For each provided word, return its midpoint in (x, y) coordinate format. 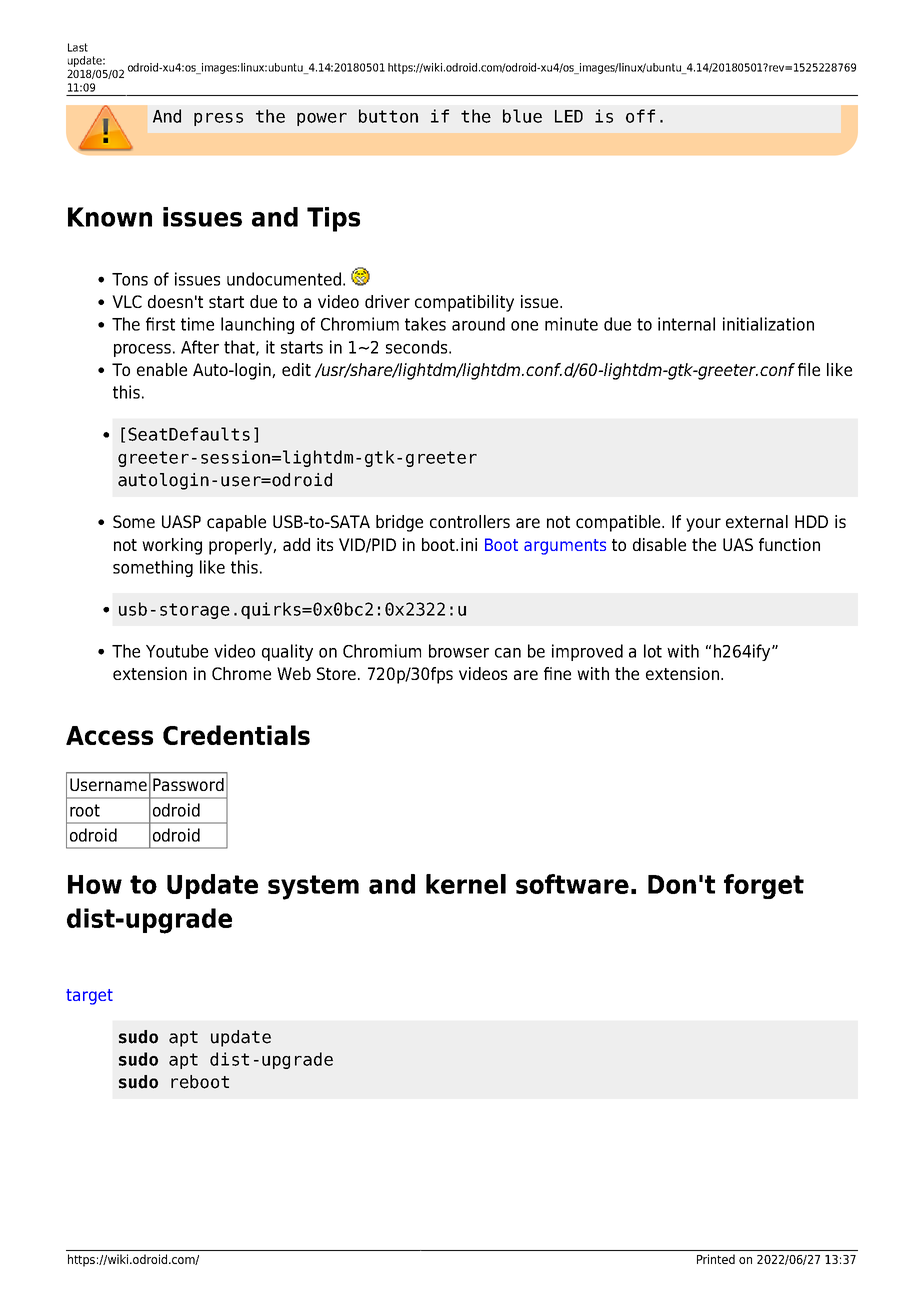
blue (522, 116)
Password (188, 784)
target (89, 997)
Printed (716, 1259)
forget (764, 886)
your (703, 525)
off (640, 116)
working (172, 546)
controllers (470, 521)
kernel (466, 884)
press (218, 119)
